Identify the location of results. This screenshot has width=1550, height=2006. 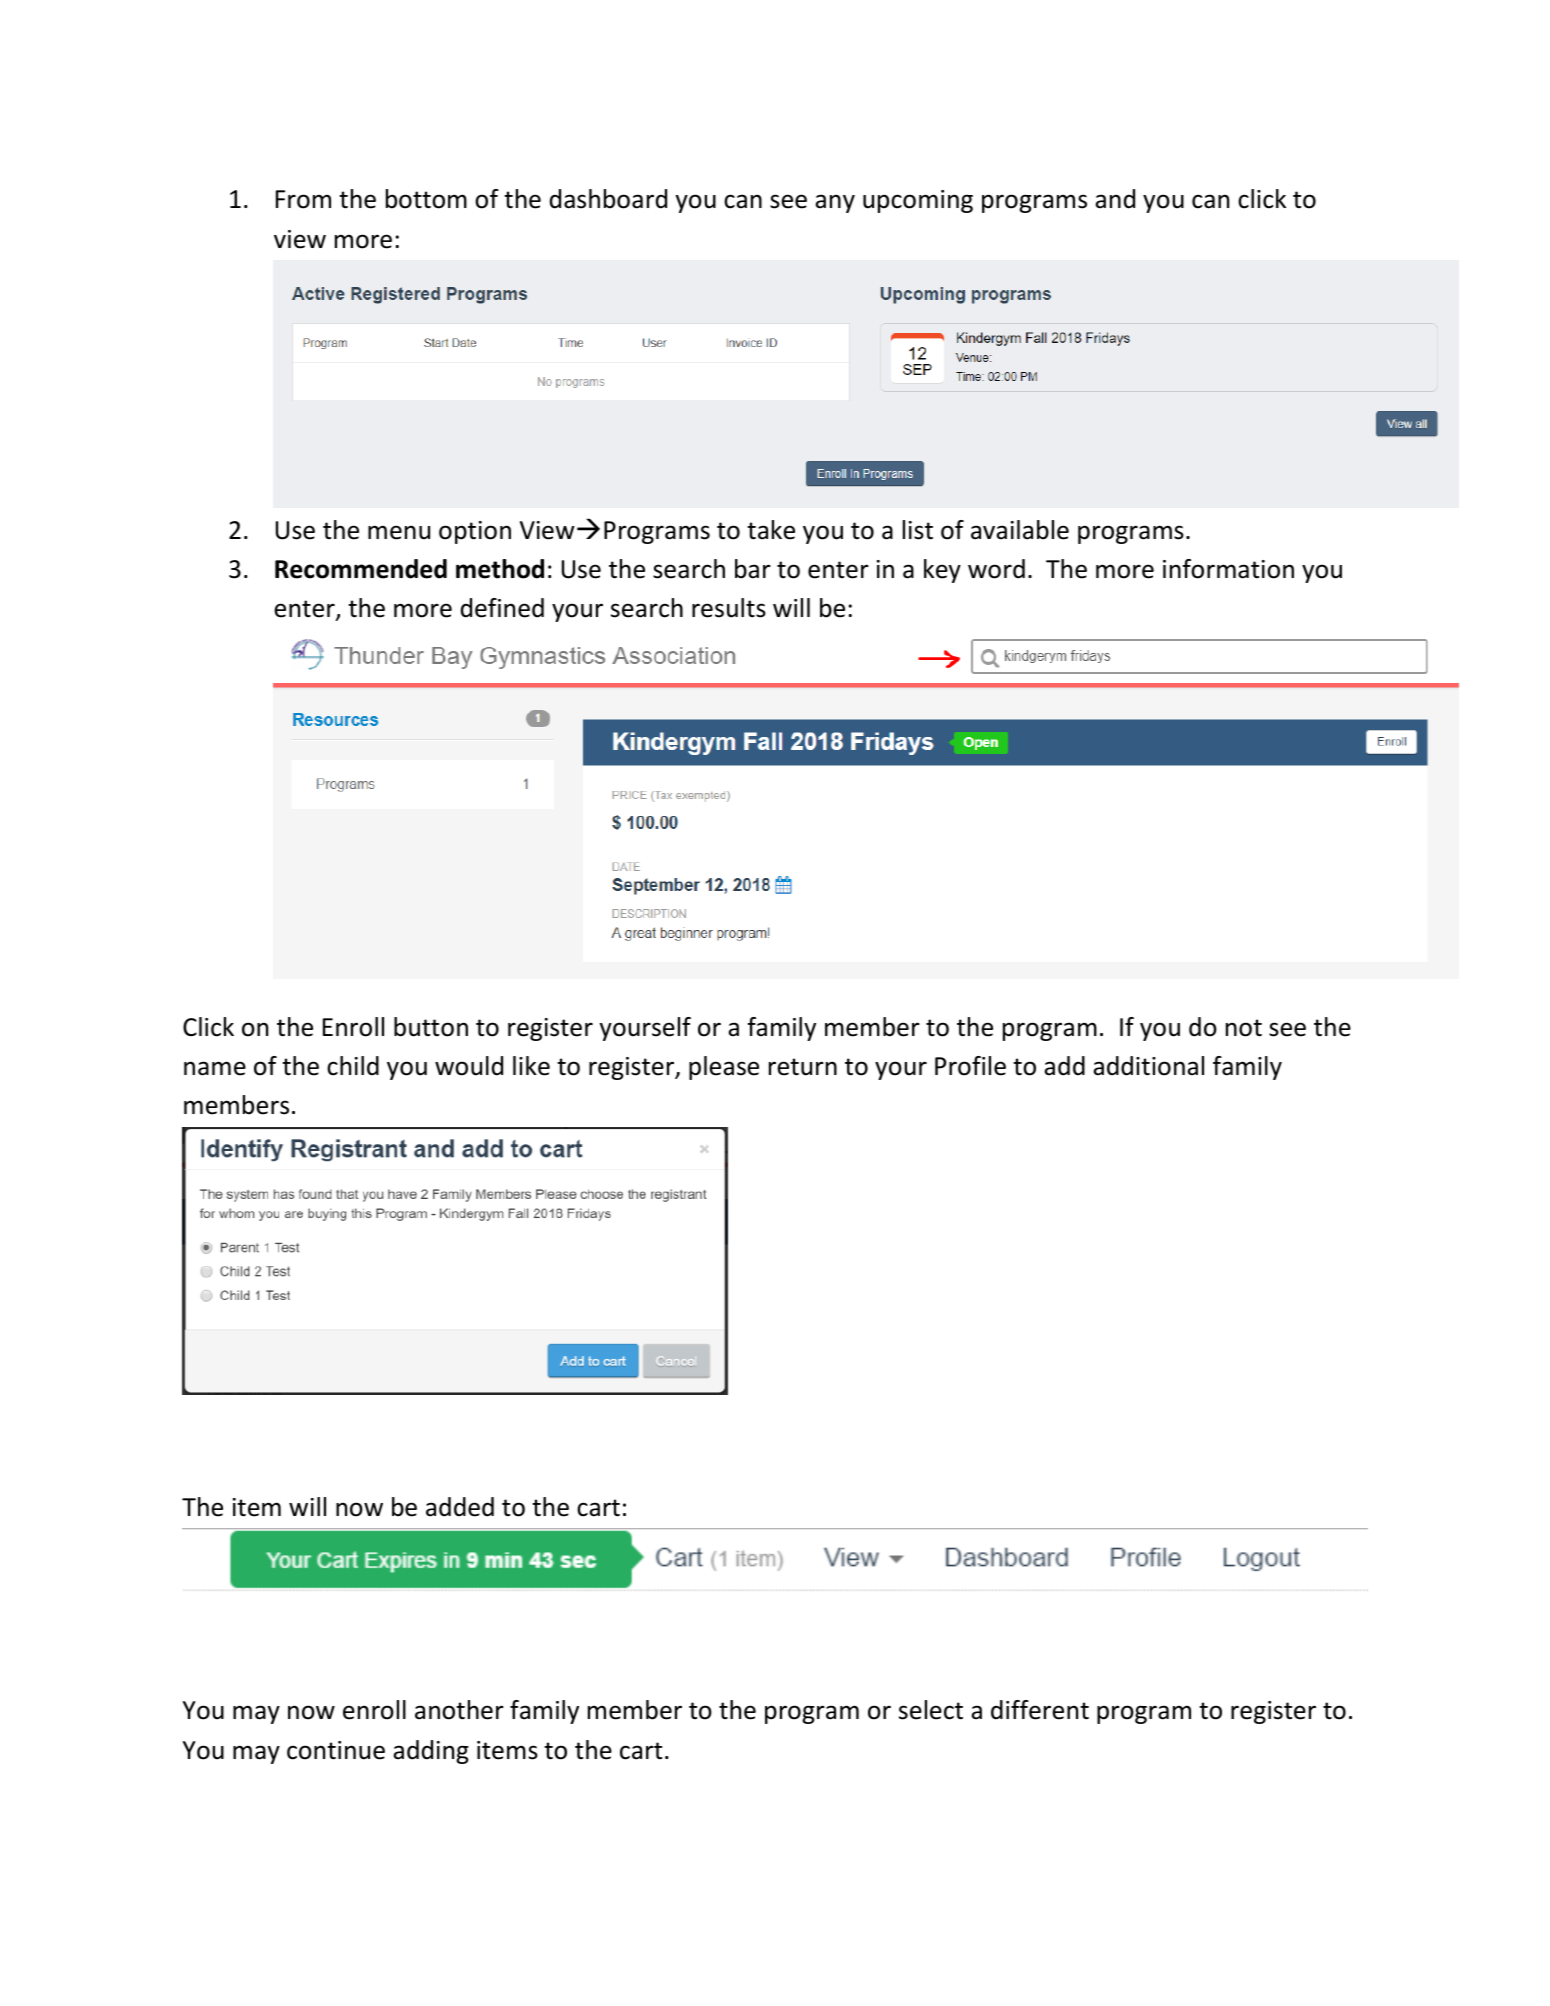
(729, 608).
